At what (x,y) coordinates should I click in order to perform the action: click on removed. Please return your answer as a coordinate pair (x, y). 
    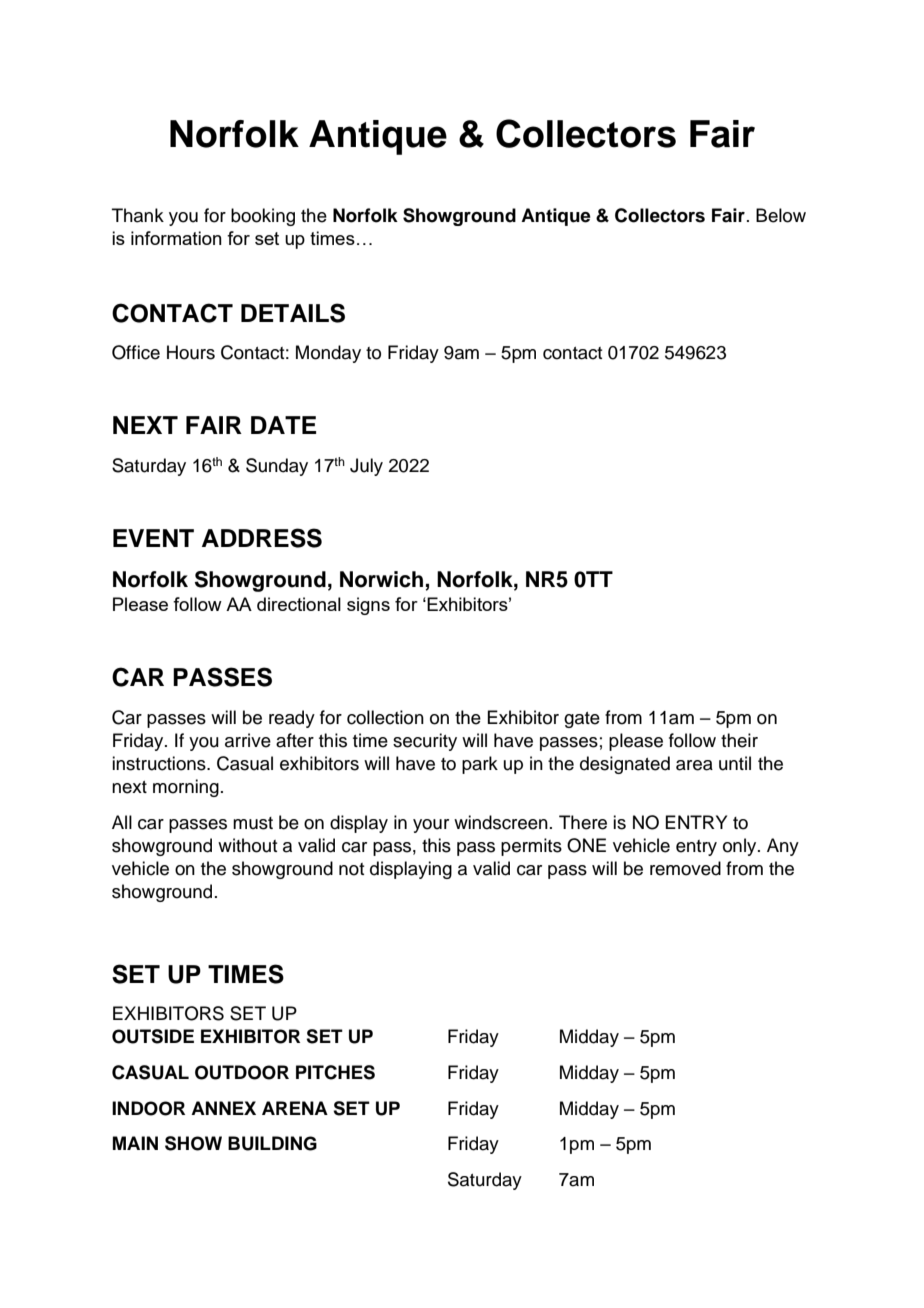
    Looking at the image, I should click on (685, 868).
